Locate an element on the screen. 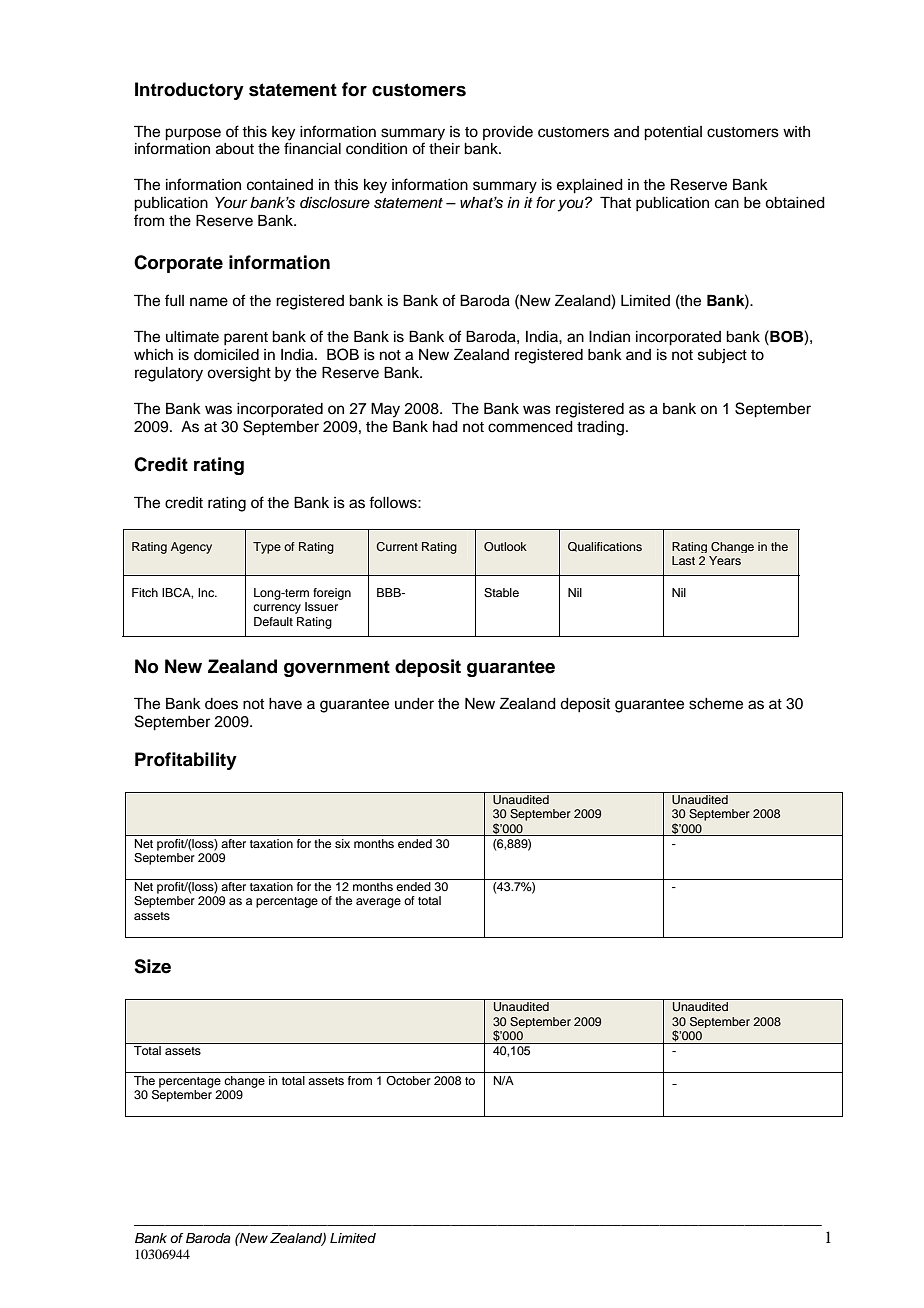 This screenshot has height=1308, width=924. domiciled is located at coordinates (226, 355).
